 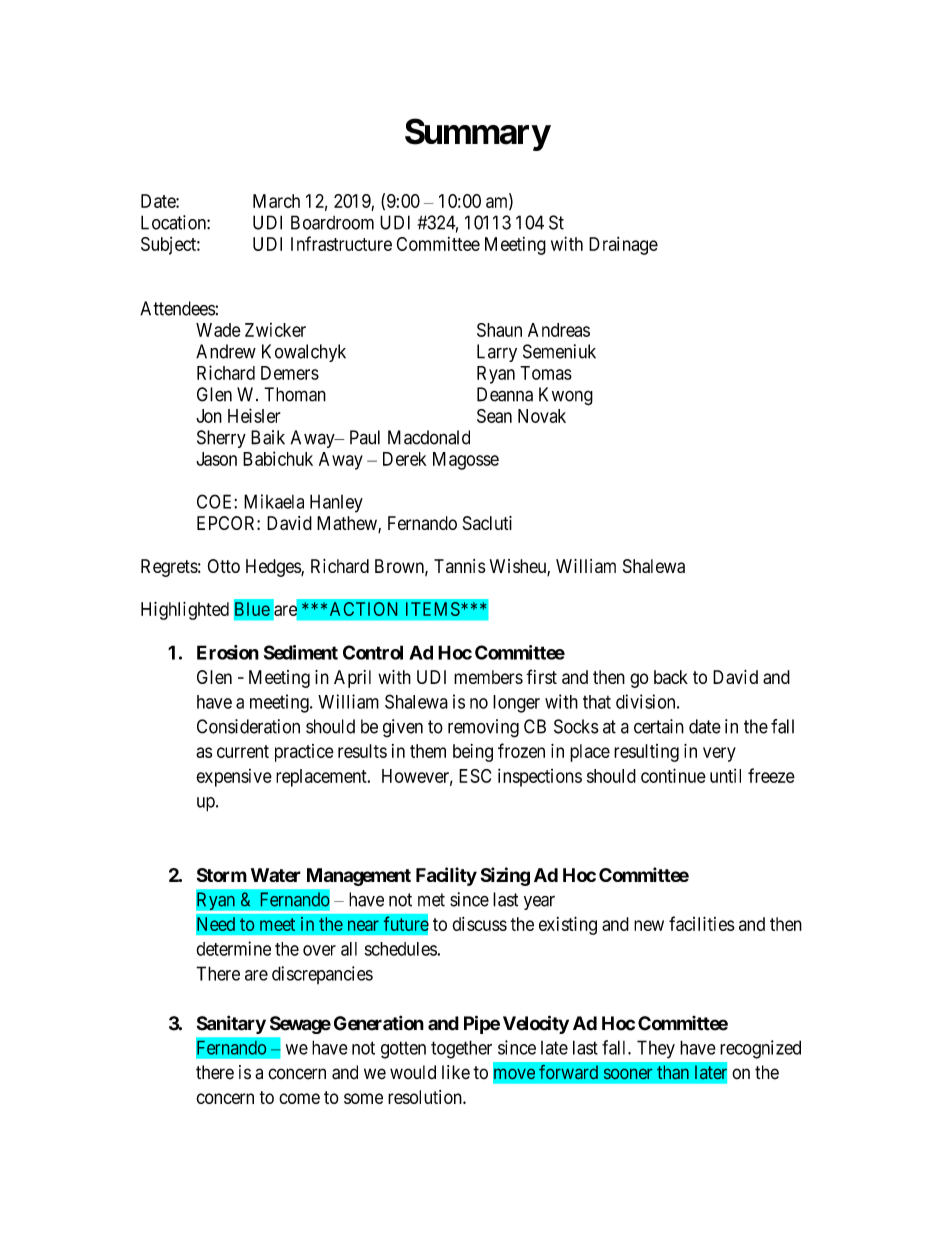 I want to click on Kwong, so click(x=566, y=396).
